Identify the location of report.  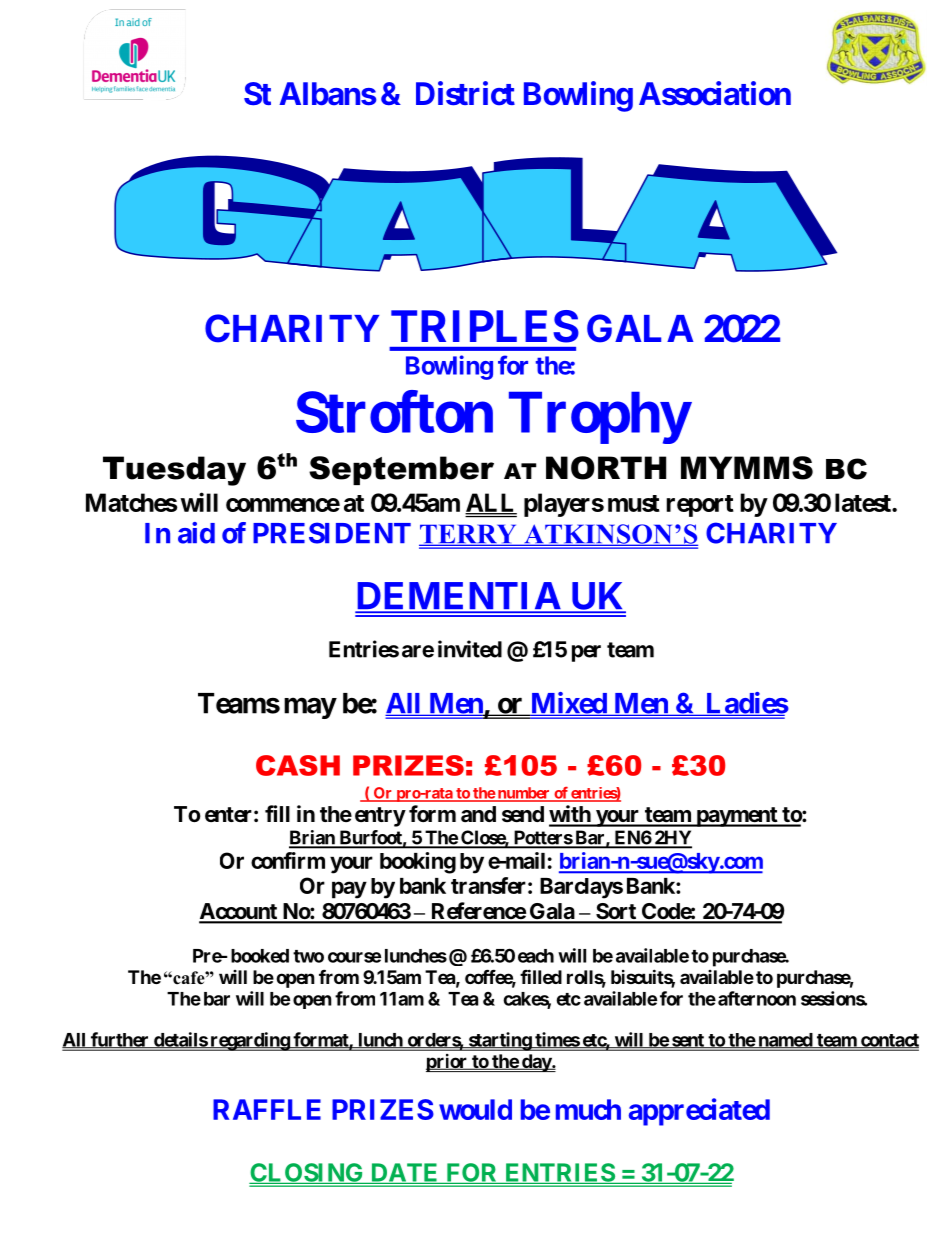
(700, 506).
